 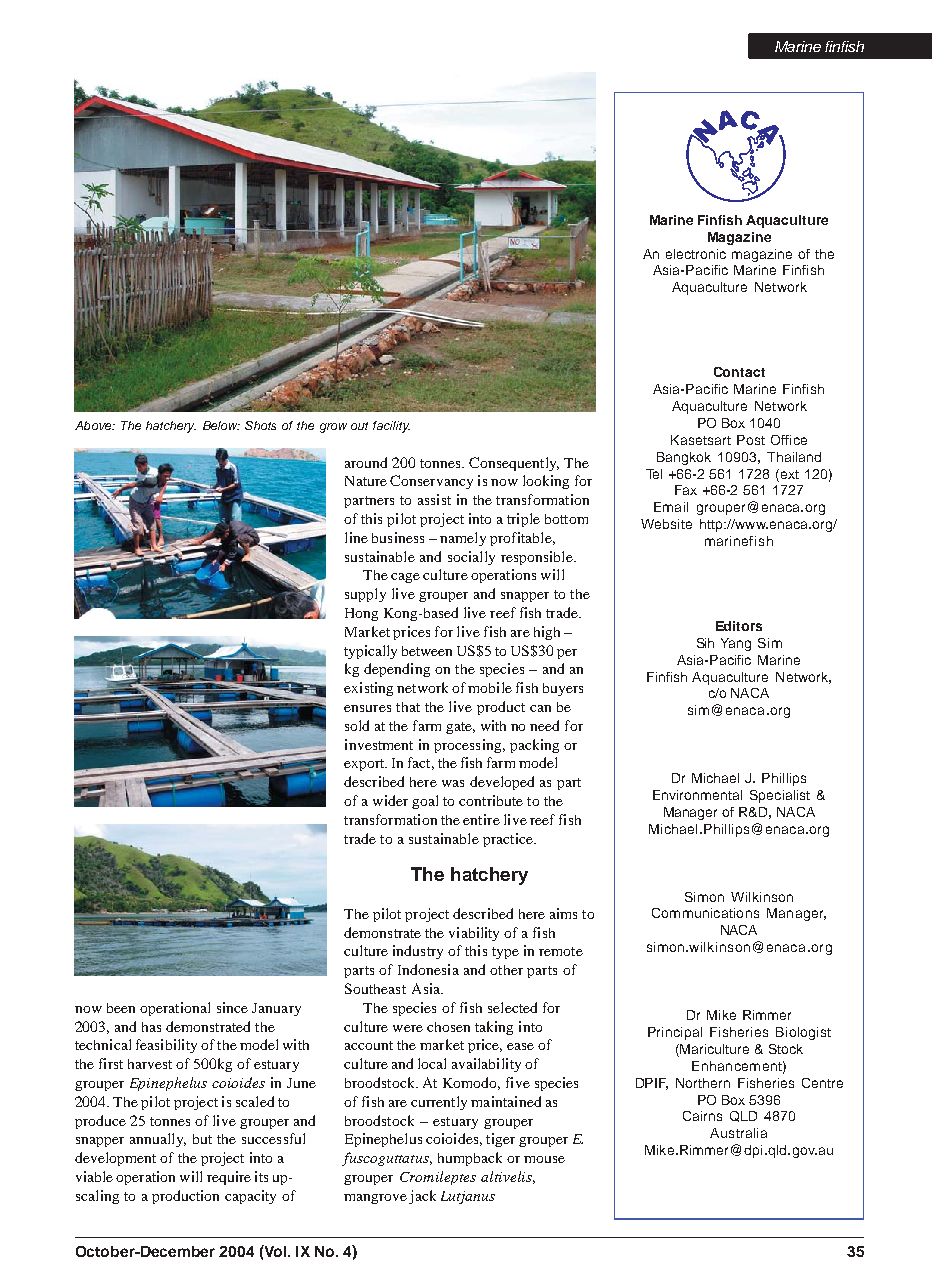 I want to click on Shots, so click(x=260, y=425).
